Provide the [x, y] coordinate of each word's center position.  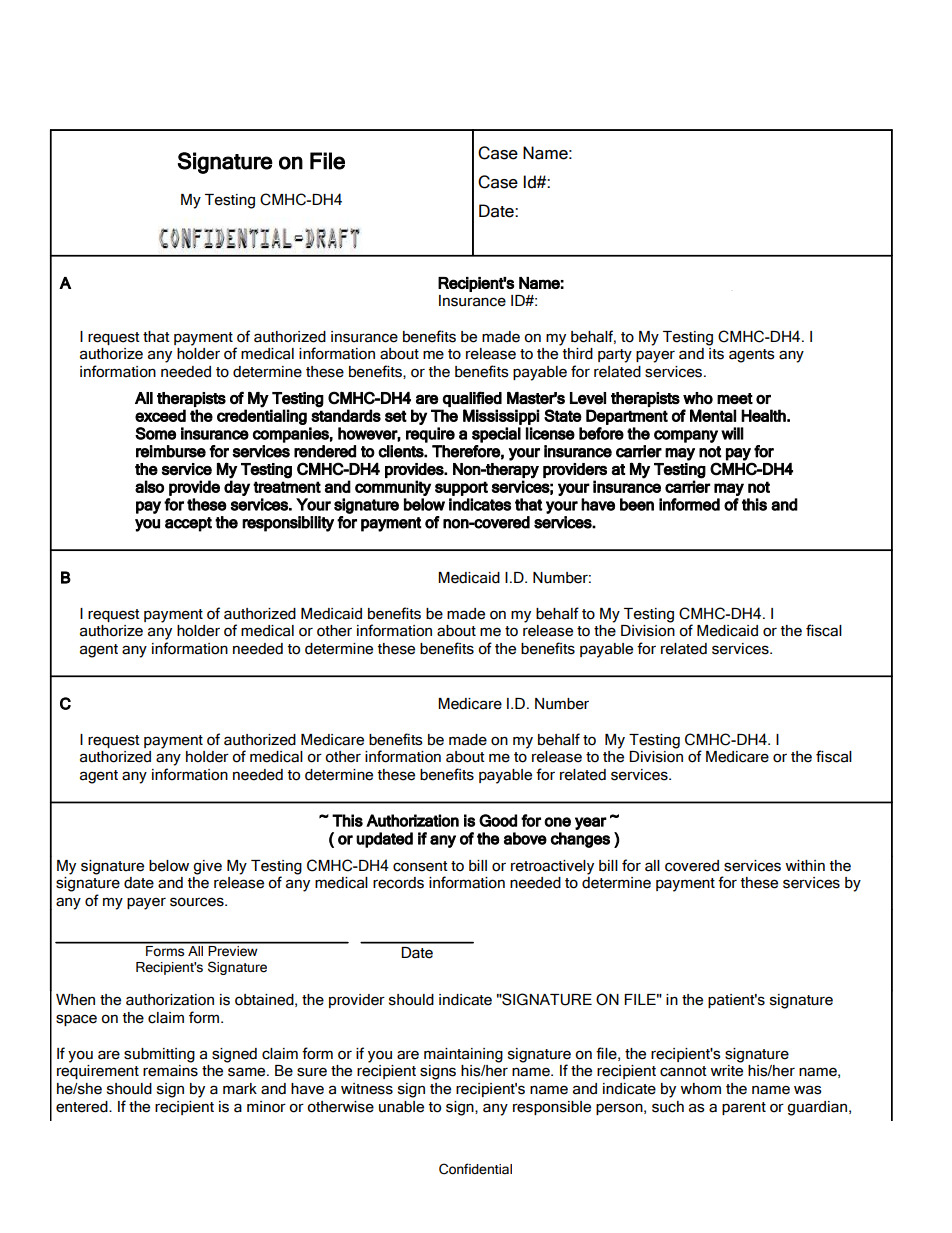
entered [83, 1107]
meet [735, 399]
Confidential [475, 1169]
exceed [160, 415]
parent [744, 1108]
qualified [472, 399]
